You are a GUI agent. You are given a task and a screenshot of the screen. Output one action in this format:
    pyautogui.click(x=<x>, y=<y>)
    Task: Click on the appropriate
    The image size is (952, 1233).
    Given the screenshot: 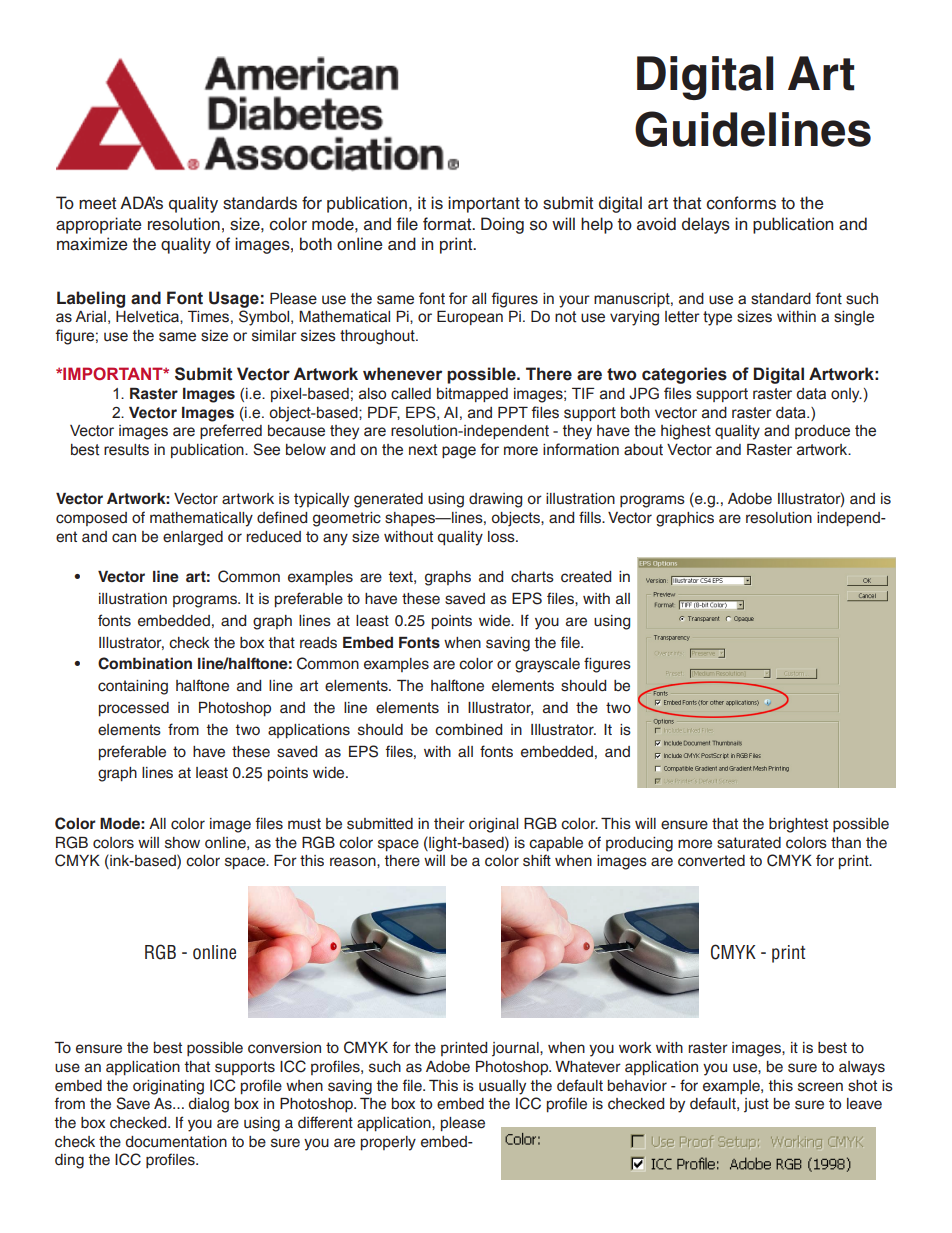 What is the action you would take?
    pyautogui.click(x=99, y=225)
